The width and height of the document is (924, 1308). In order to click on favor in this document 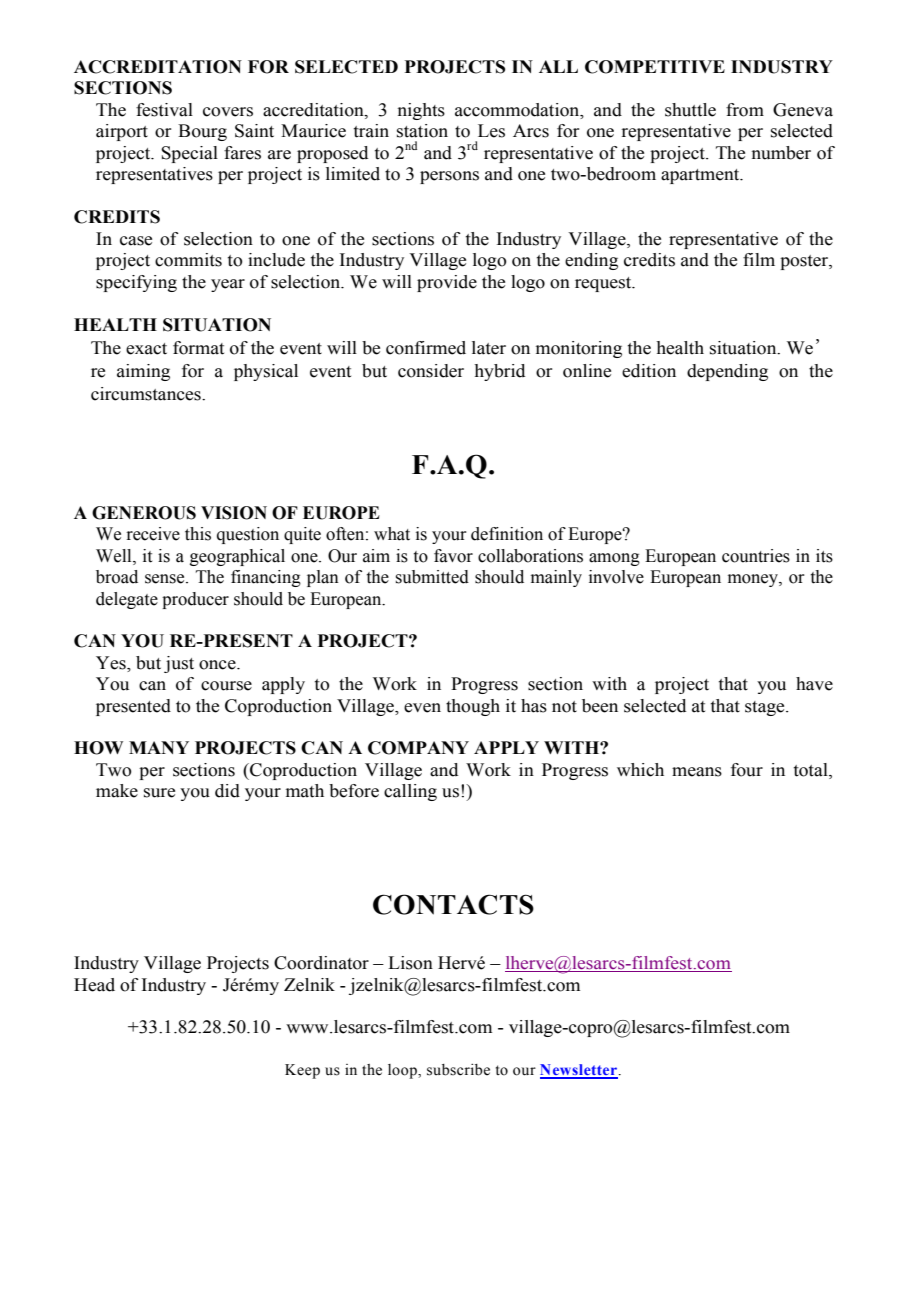, I will do `click(453, 556)`.
